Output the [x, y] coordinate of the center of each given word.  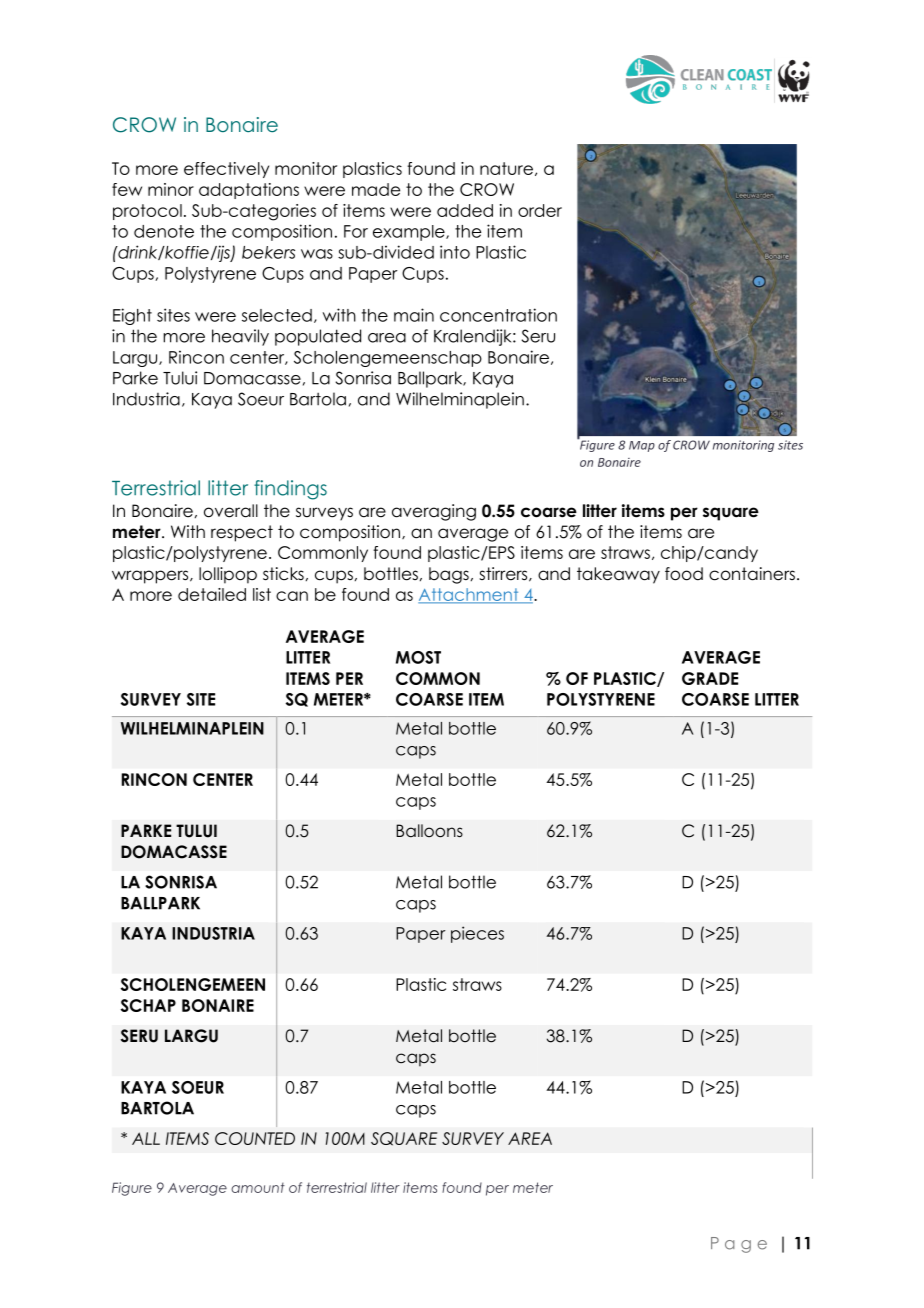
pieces [477, 934]
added [465, 210]
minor [171, 189]
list [262, 594]
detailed [212, 594]
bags [449, 575]
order [540, 210]
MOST [418, 657]
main [414, 315]
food [684, 574]
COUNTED [255, 1138]
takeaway [618, 575]
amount [258, 1187]
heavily [240, 337]
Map [642, 446]
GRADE [710, 678]
